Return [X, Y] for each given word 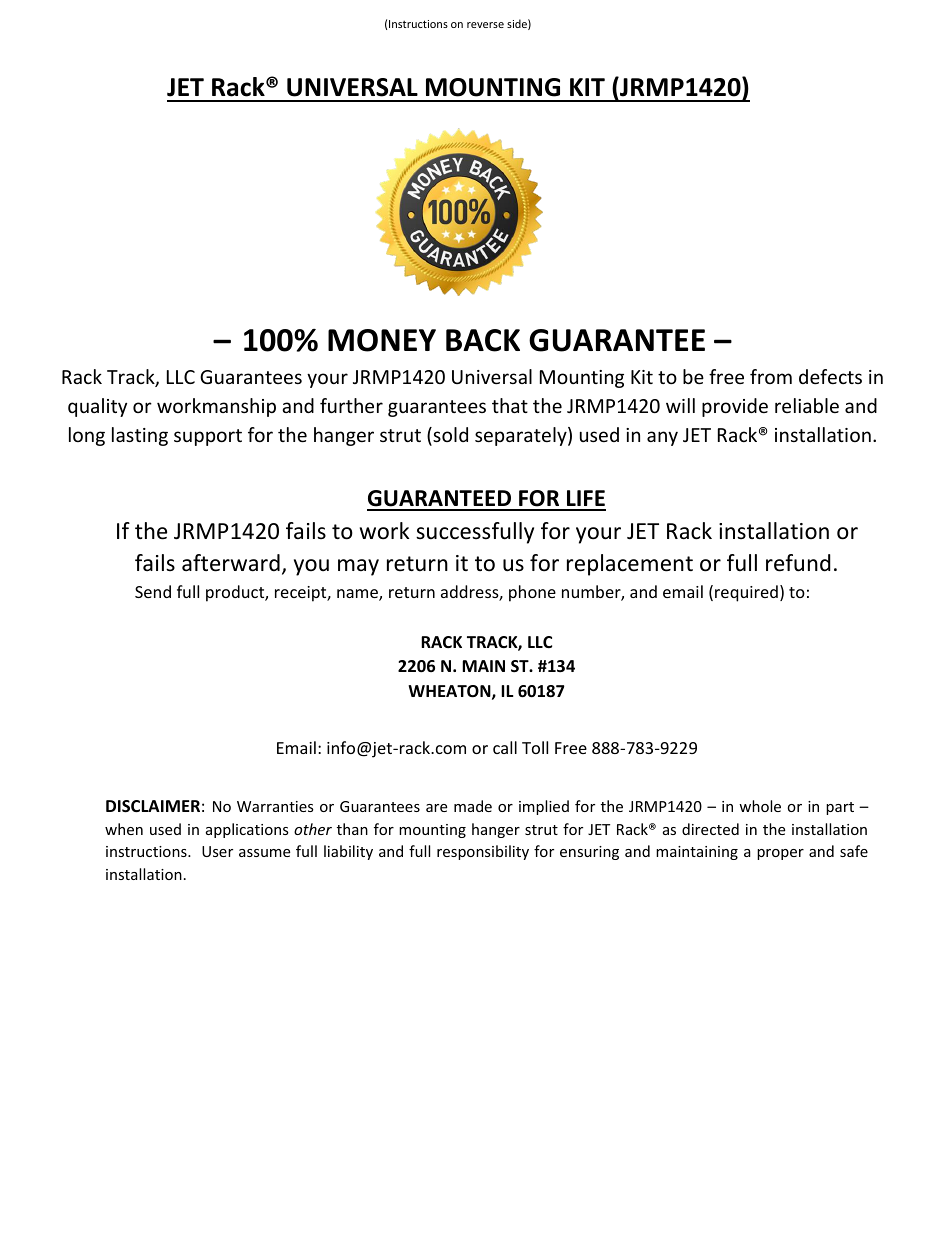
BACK [483, 340]
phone [532, 593]
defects [830, 376]
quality [97, 407]
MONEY [382, 340]
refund [798, 563]
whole [760, 806]
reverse [485, 25]
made [473, 806]
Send [153, 591]
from [771, 376]
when [124, 829]
